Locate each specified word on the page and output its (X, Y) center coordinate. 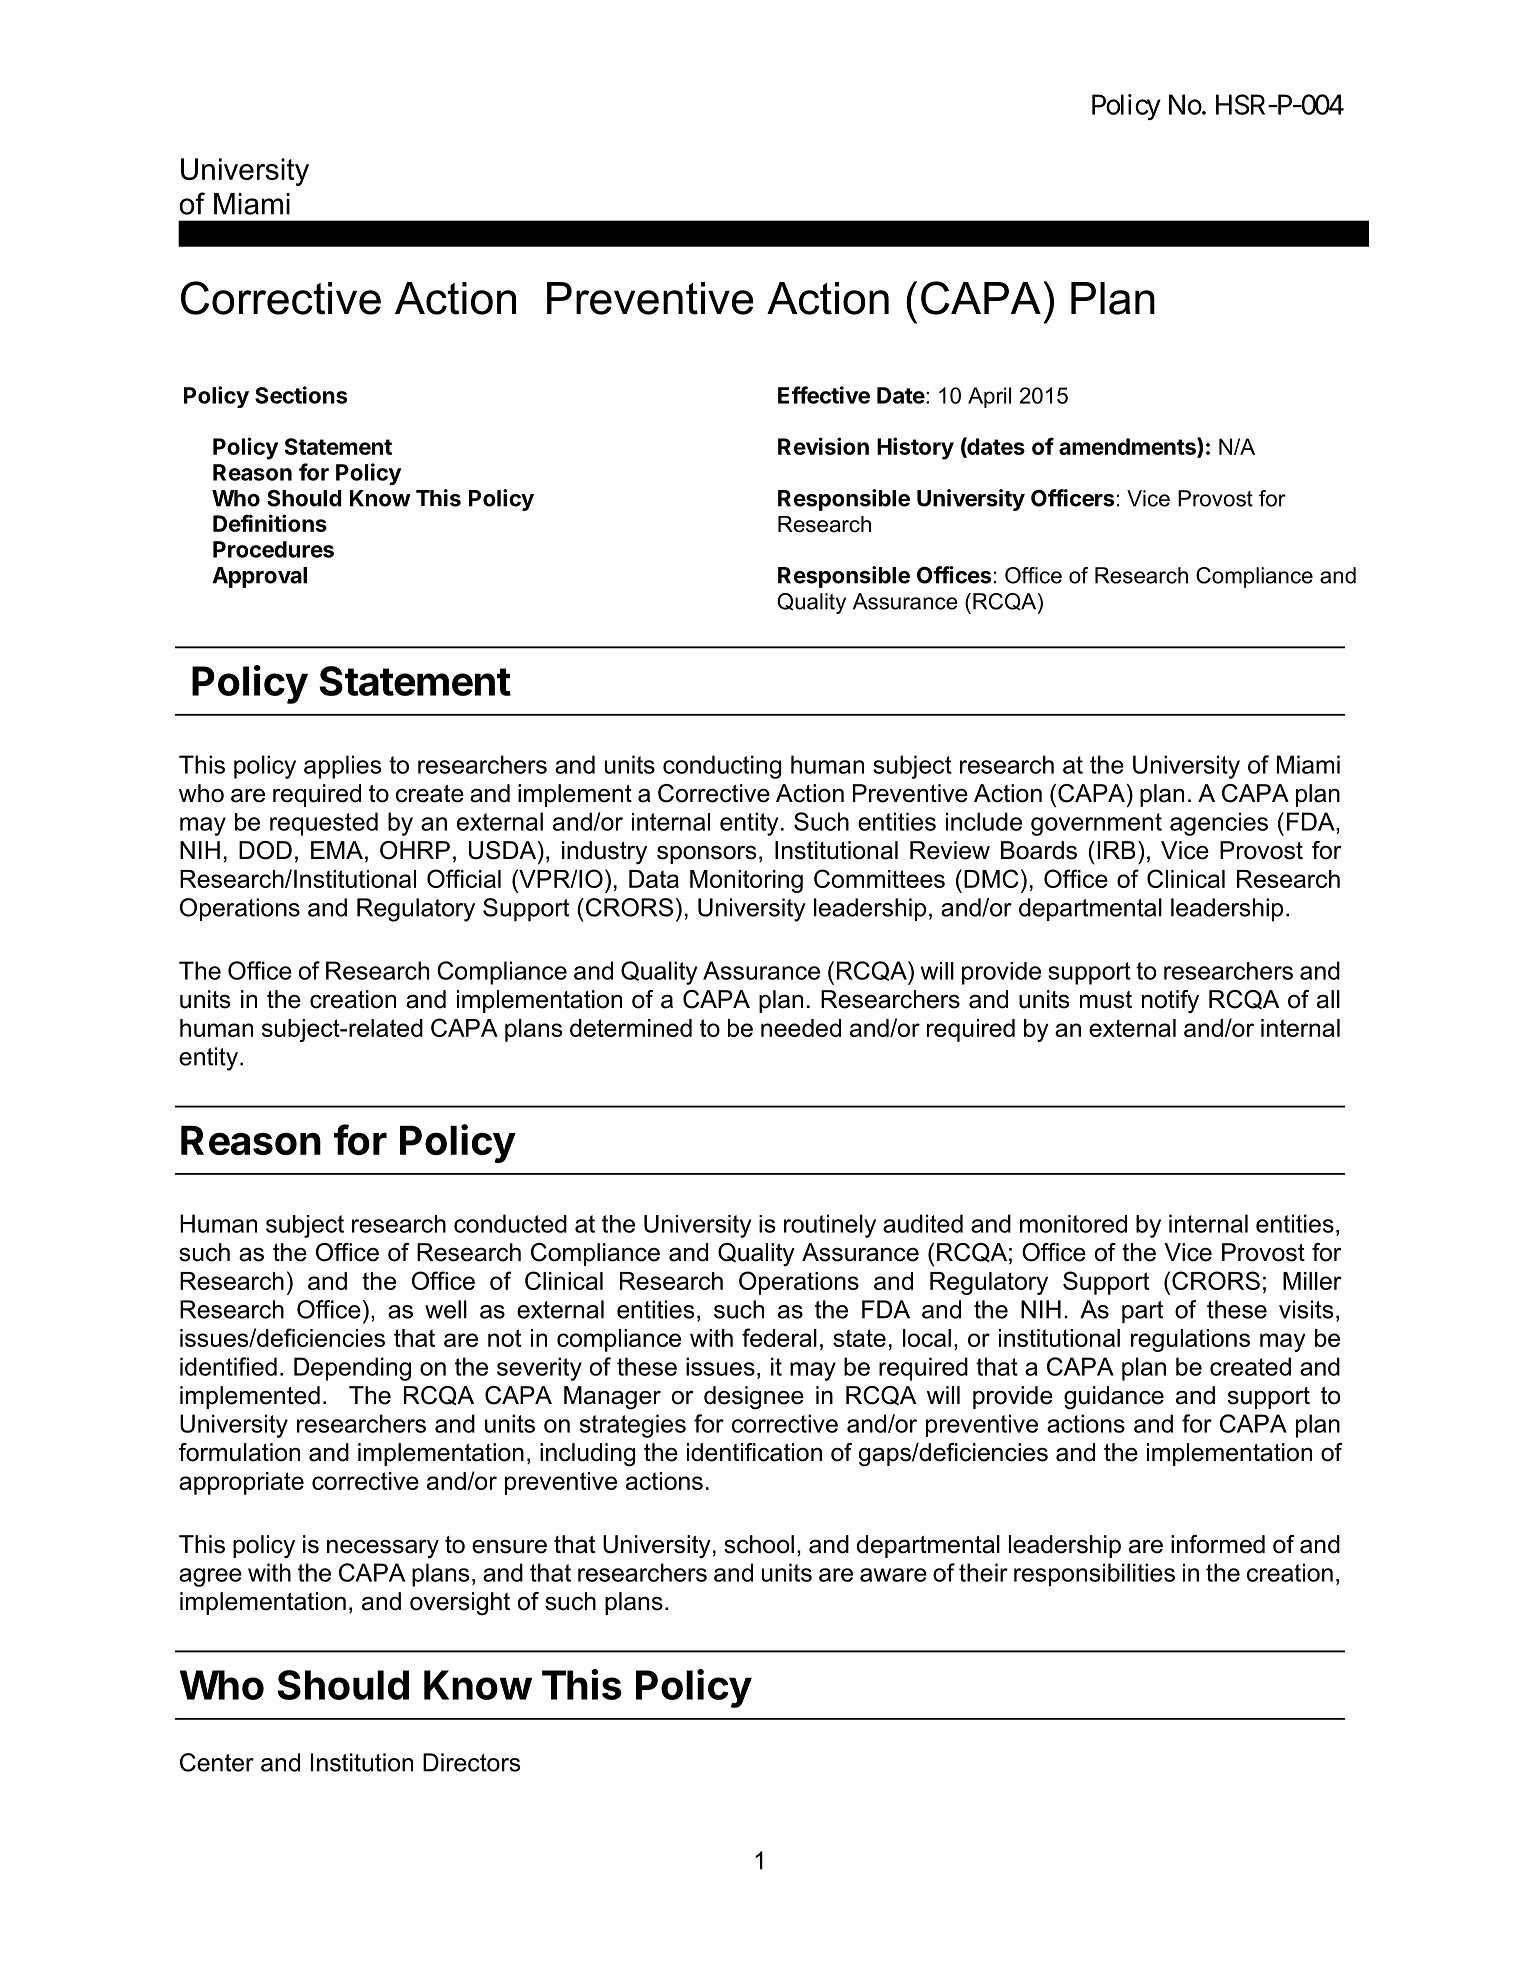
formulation (239, 1452)
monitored (1073, 1224)
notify (1170, 1001)
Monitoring (746, 881)
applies (343, 767)
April (989, 397)
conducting (722, 767)
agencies (1219, 824)
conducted (510, 1223)
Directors (472, 1762)
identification (754, 1452)
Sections (301, 395)
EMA (337, 850)
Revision (823, 446)
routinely (830, 1226)
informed (1218, 1544)
